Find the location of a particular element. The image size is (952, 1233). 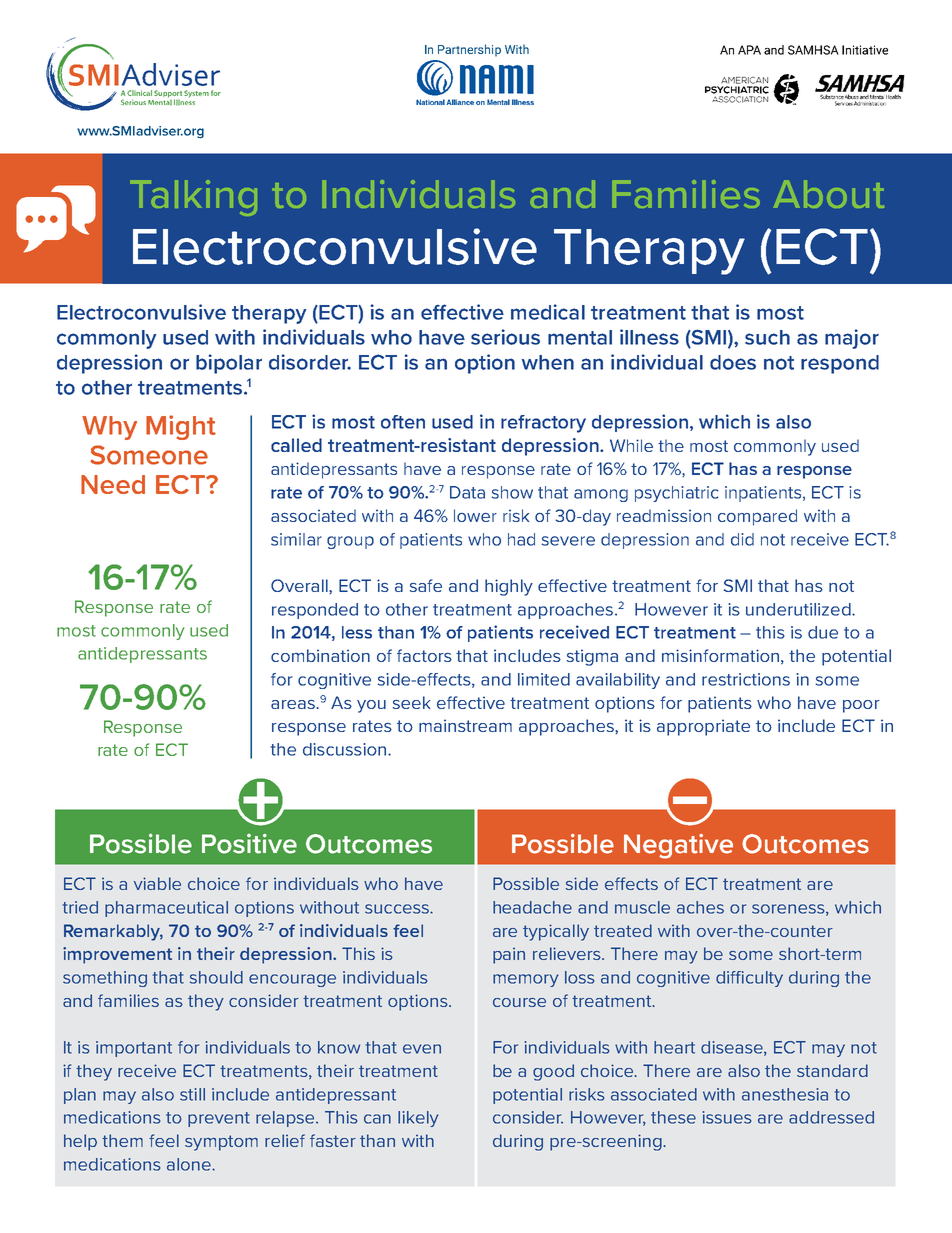

such is located at coordinates (767, 337).
